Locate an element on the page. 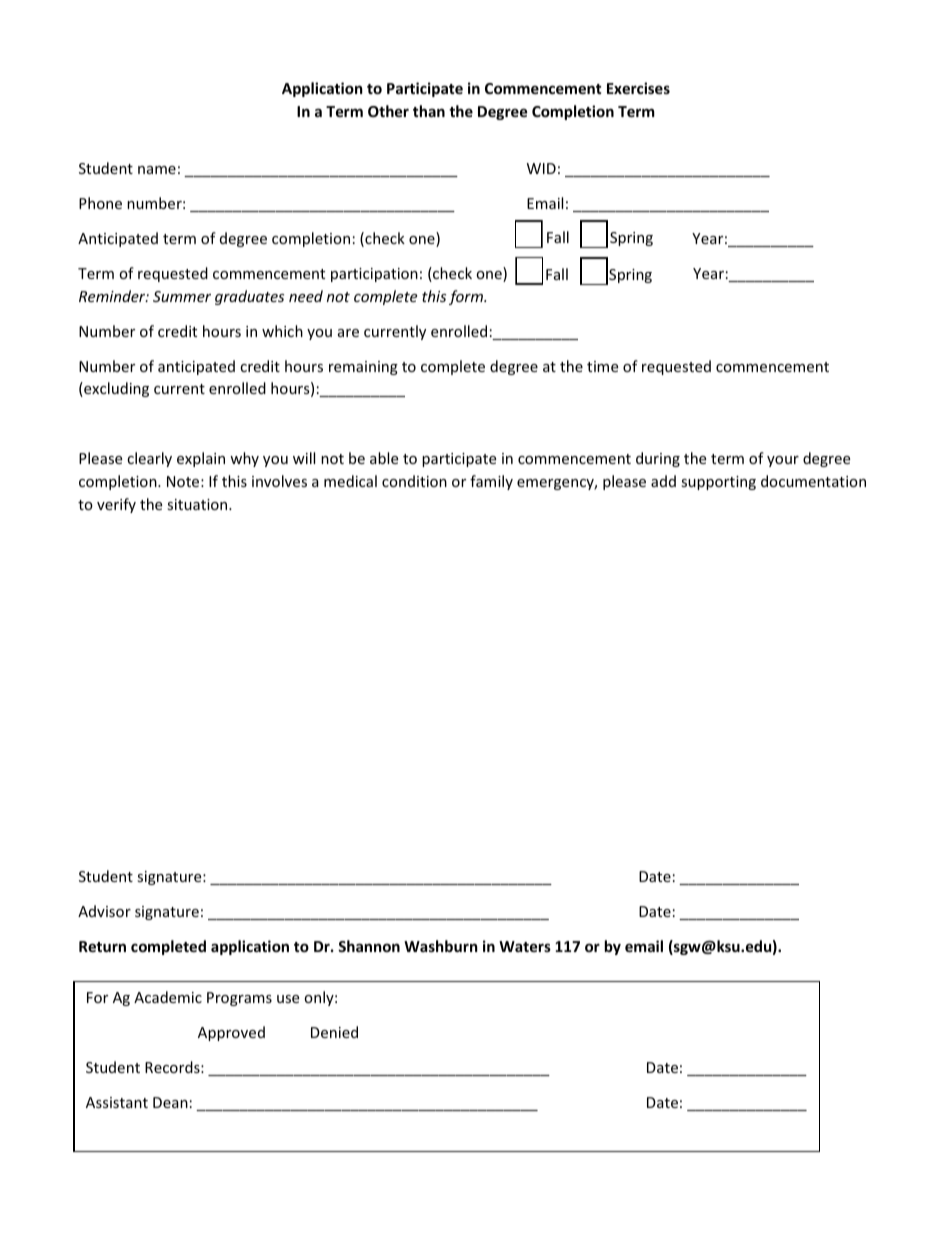 The height and width of the document is (1233, 952). Waters is located at coordinates (525, 946).
